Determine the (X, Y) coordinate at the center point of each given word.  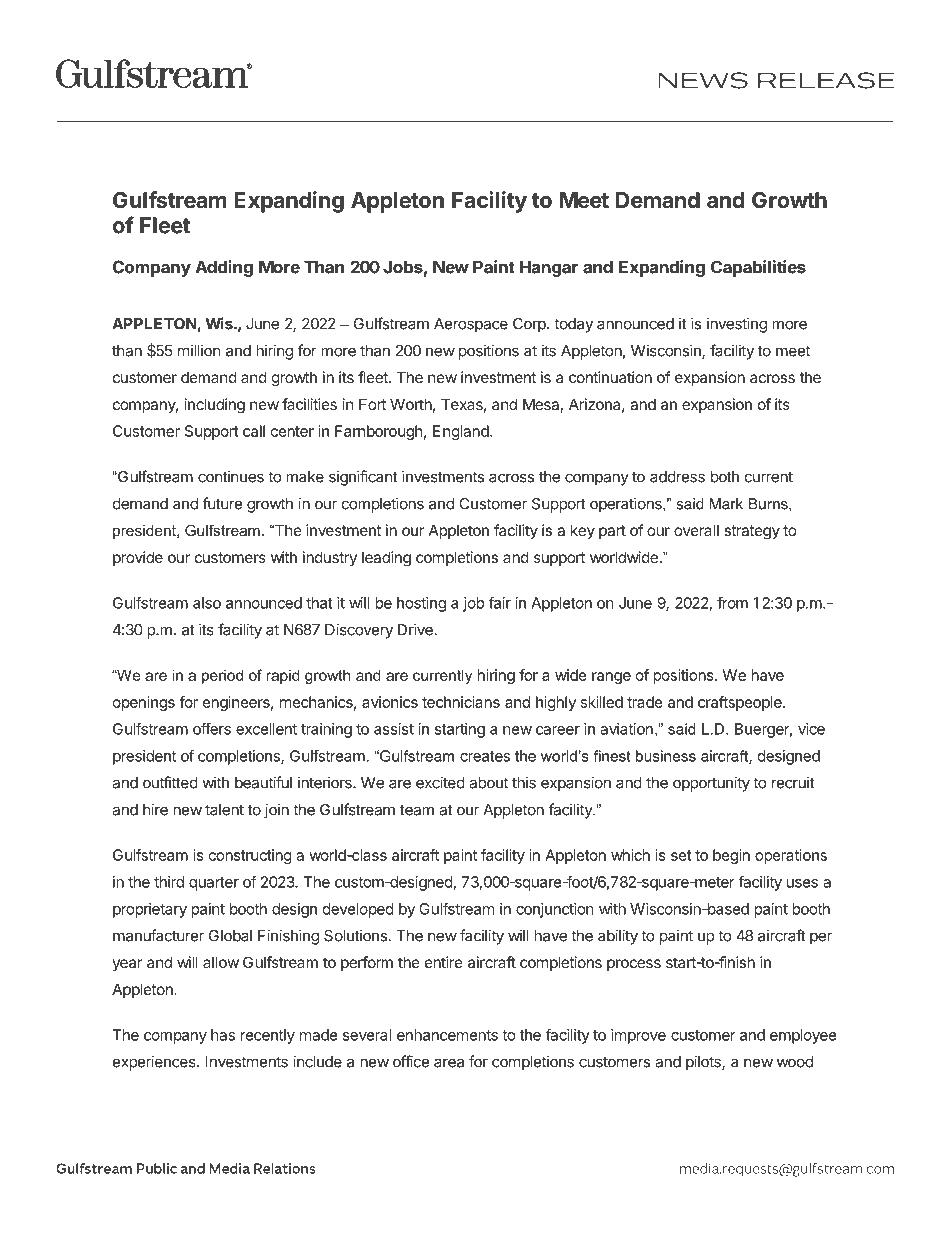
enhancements (447, 1035)
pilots (704, 1063)
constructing (250, 856)
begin (731, 856)
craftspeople (741, 703)
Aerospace (471, 325)
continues (231, 476)
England (462, 432)
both (725, 477)
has (223, 1035)
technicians (461, 702)
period (222, 676)
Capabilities (758, 268)
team (417, 810)
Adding (224, 268)
